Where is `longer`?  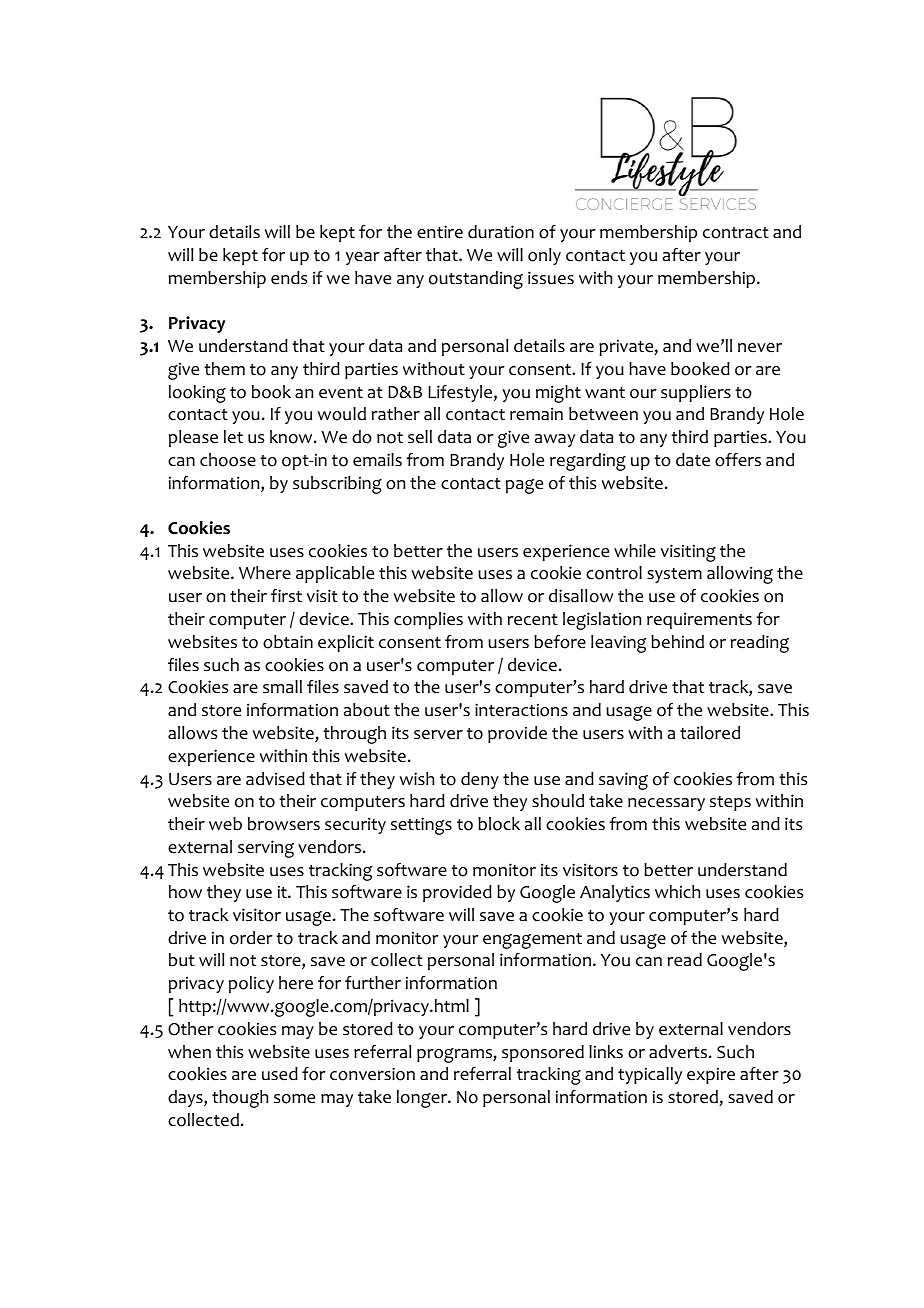
longer is located at coordinates (423, 1099).
